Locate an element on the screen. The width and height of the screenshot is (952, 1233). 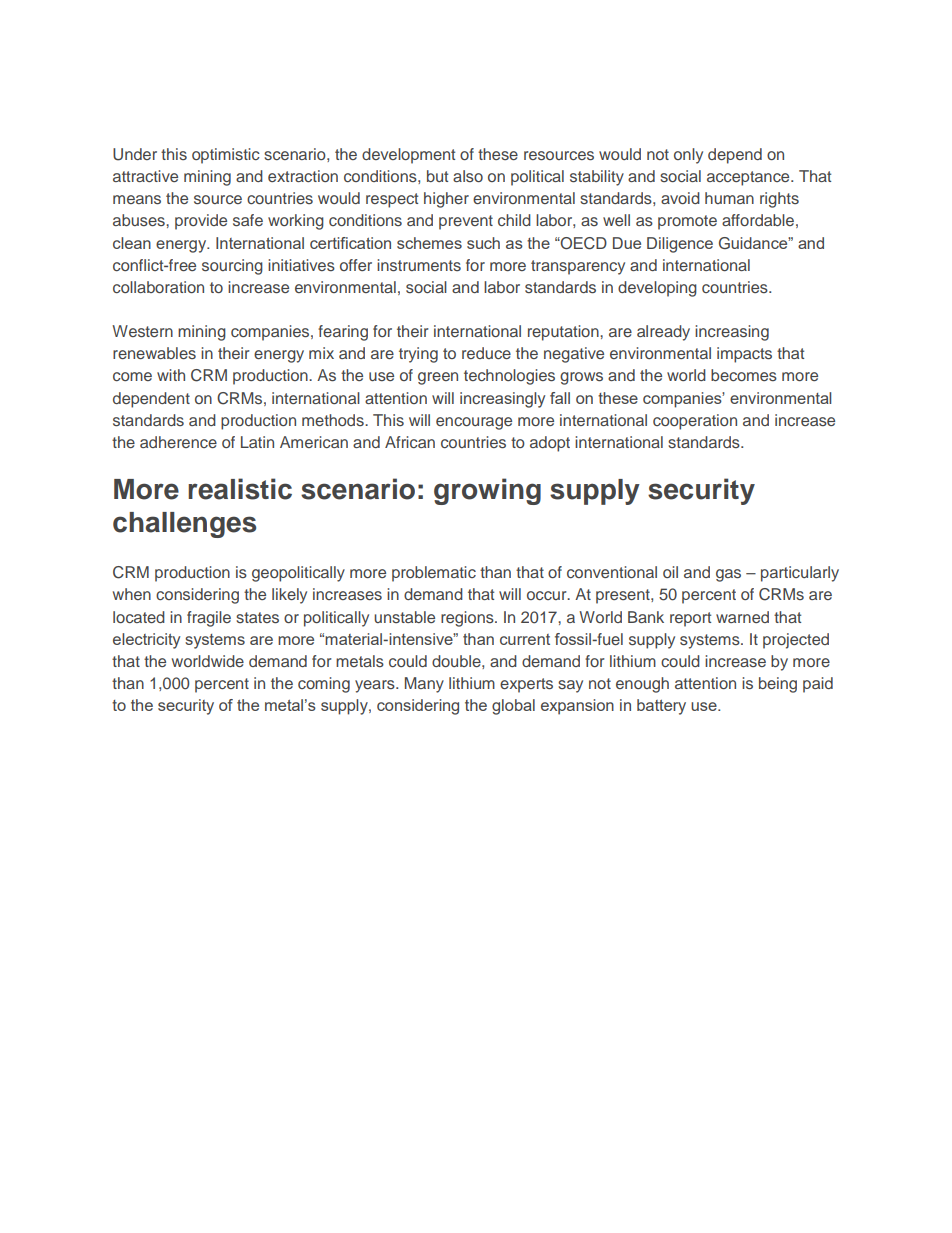
coming is located at coordinates (324, 685).
